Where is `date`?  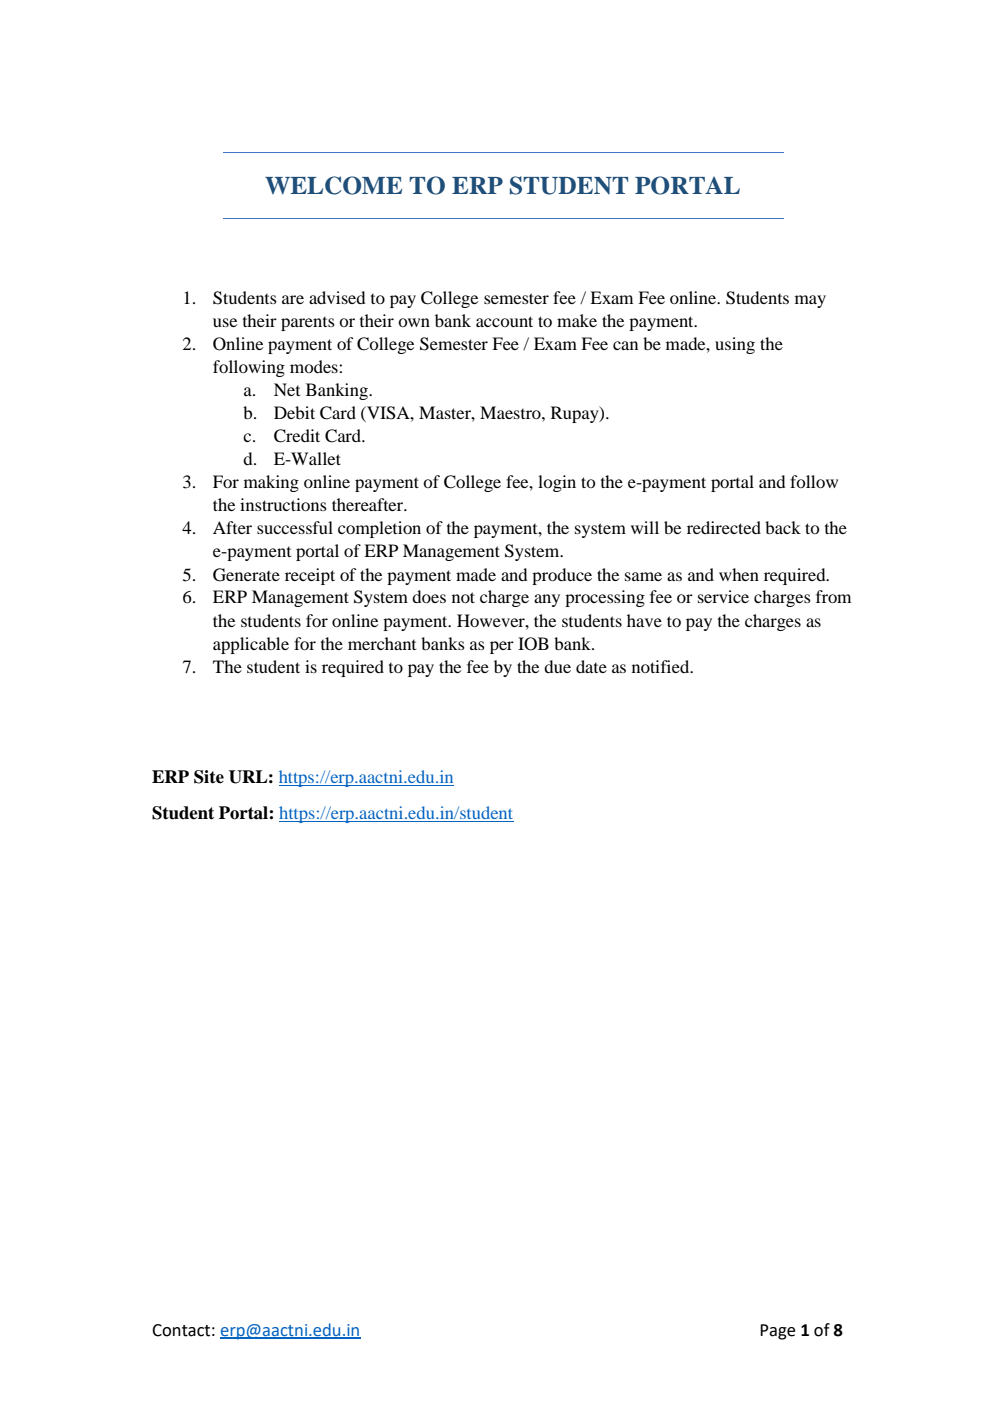 date is located at coordinates (591, 666).
